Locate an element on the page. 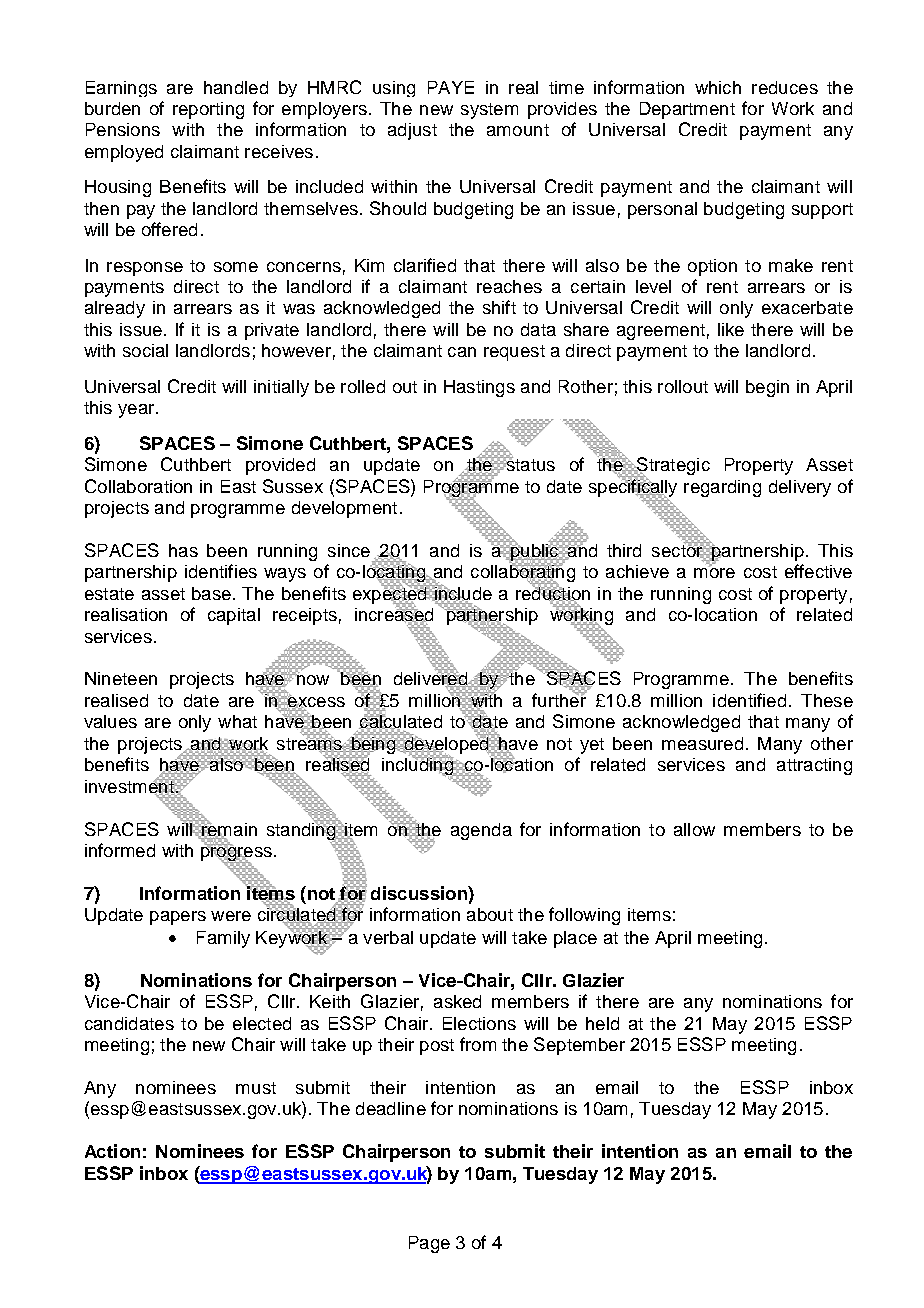 Image resolution: width=924 pixels, height=1308 pixels. regarding is located at coordinates (722, 488).
